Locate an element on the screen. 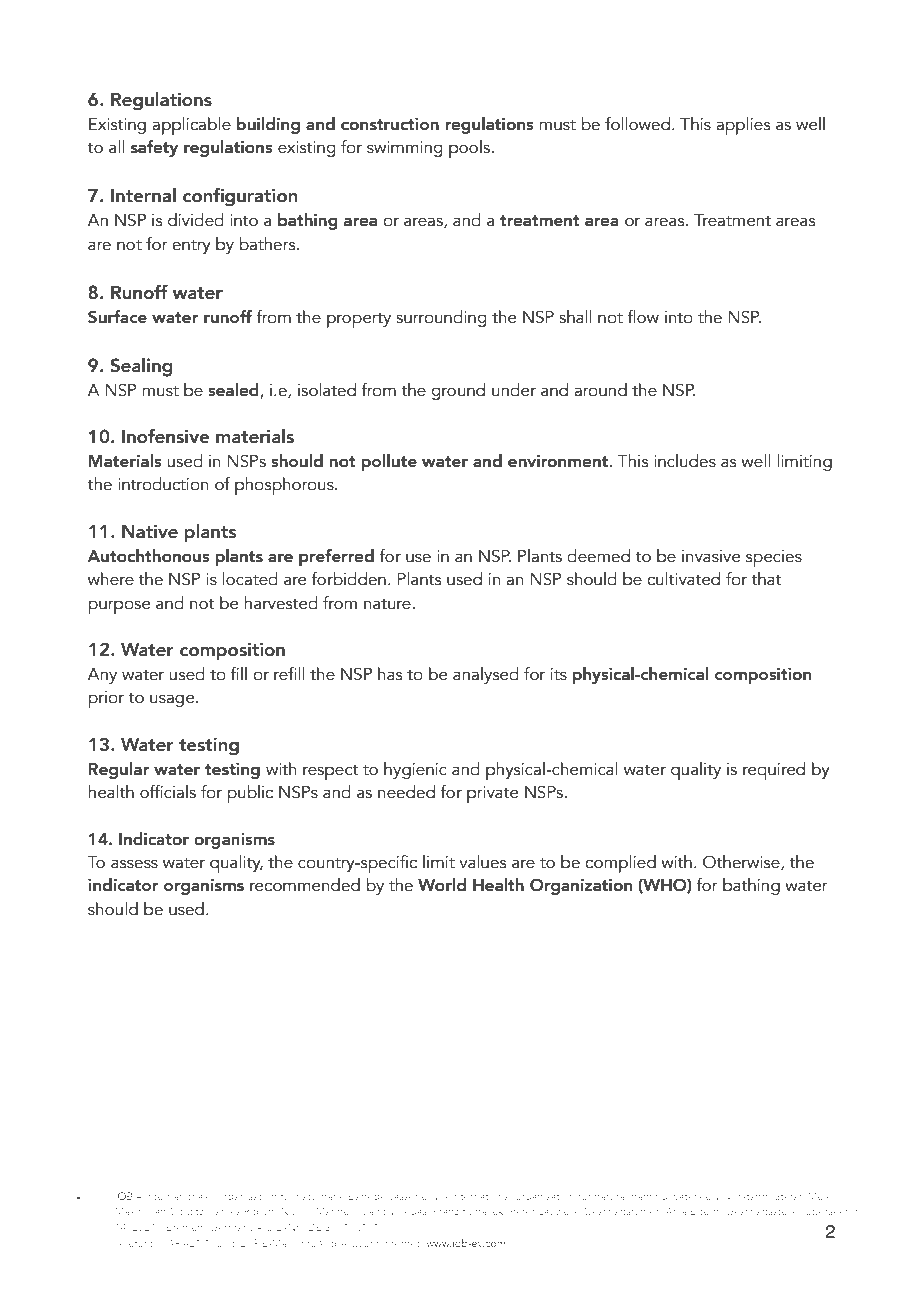  introduction is located at coordinates (163, 484).
